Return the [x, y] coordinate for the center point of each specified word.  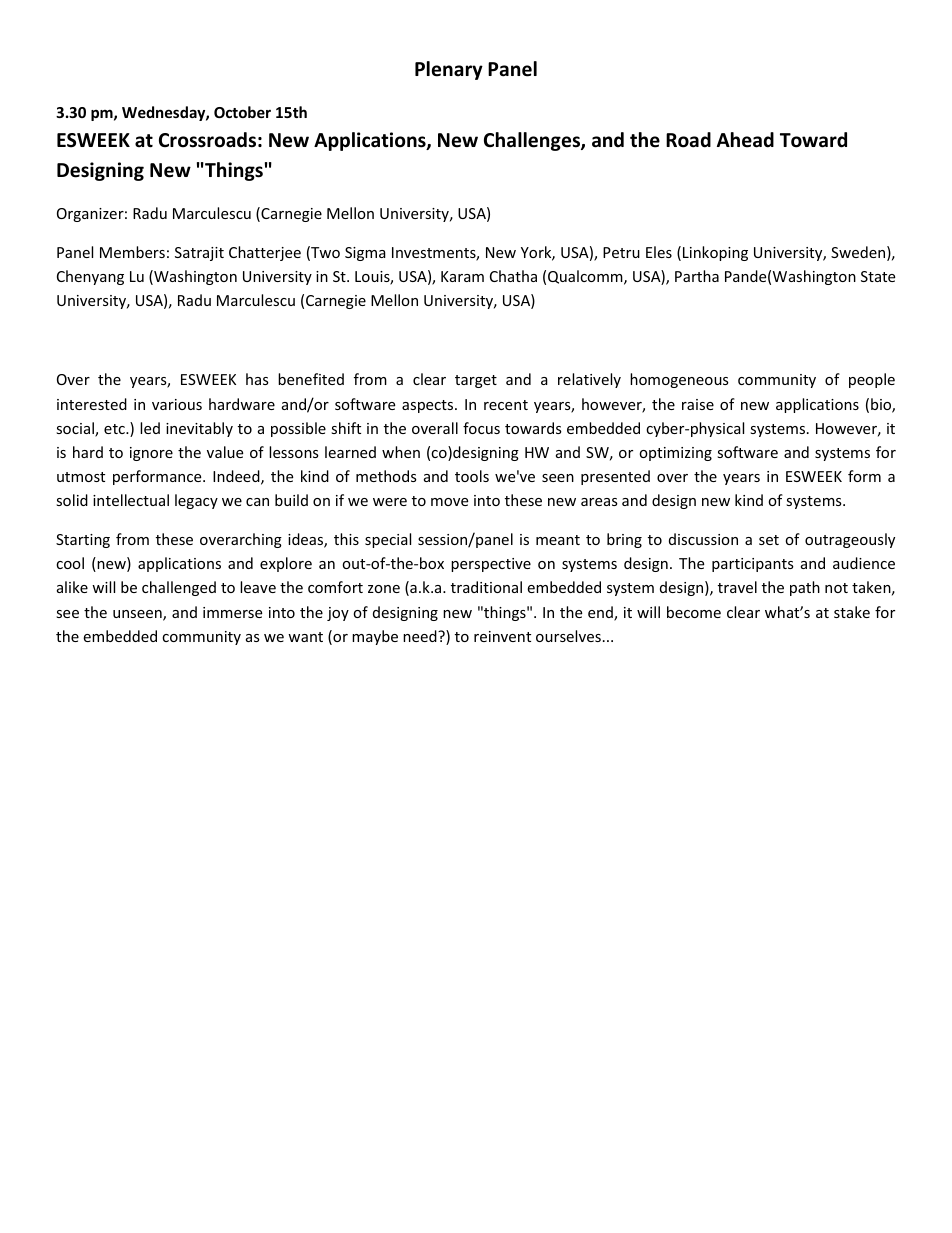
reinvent [502, 636]
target [476, 381]
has [257, 379]
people [872, 380]
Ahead [745, 140]
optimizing [675, 454]
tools [472, 476]
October [242, 112]
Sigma [365, 254]
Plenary [449, 70]
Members [132, 252]
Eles [659, 252]
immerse [232, 612]
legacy [196, 501]
